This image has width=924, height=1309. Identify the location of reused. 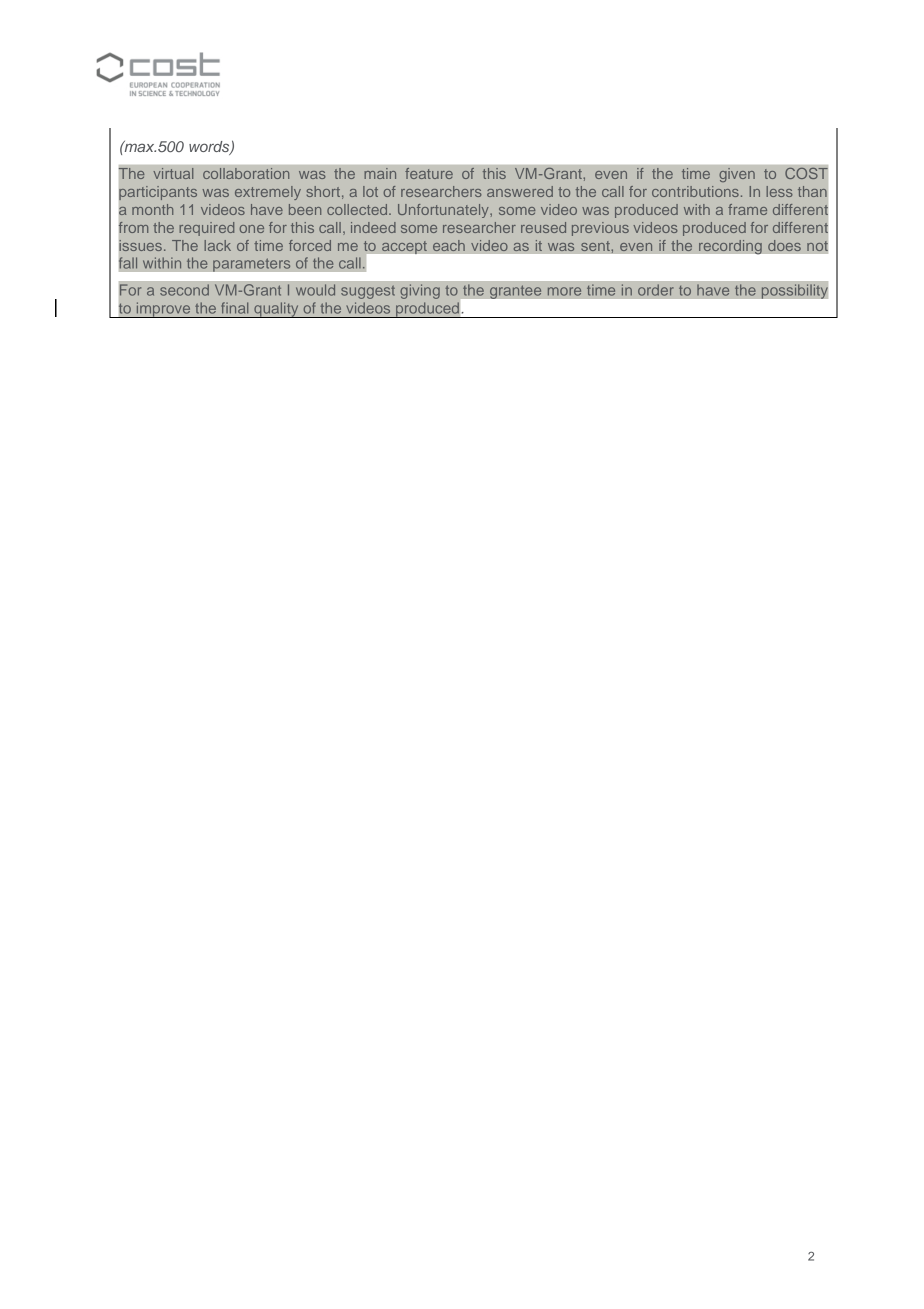
(543, 227).
